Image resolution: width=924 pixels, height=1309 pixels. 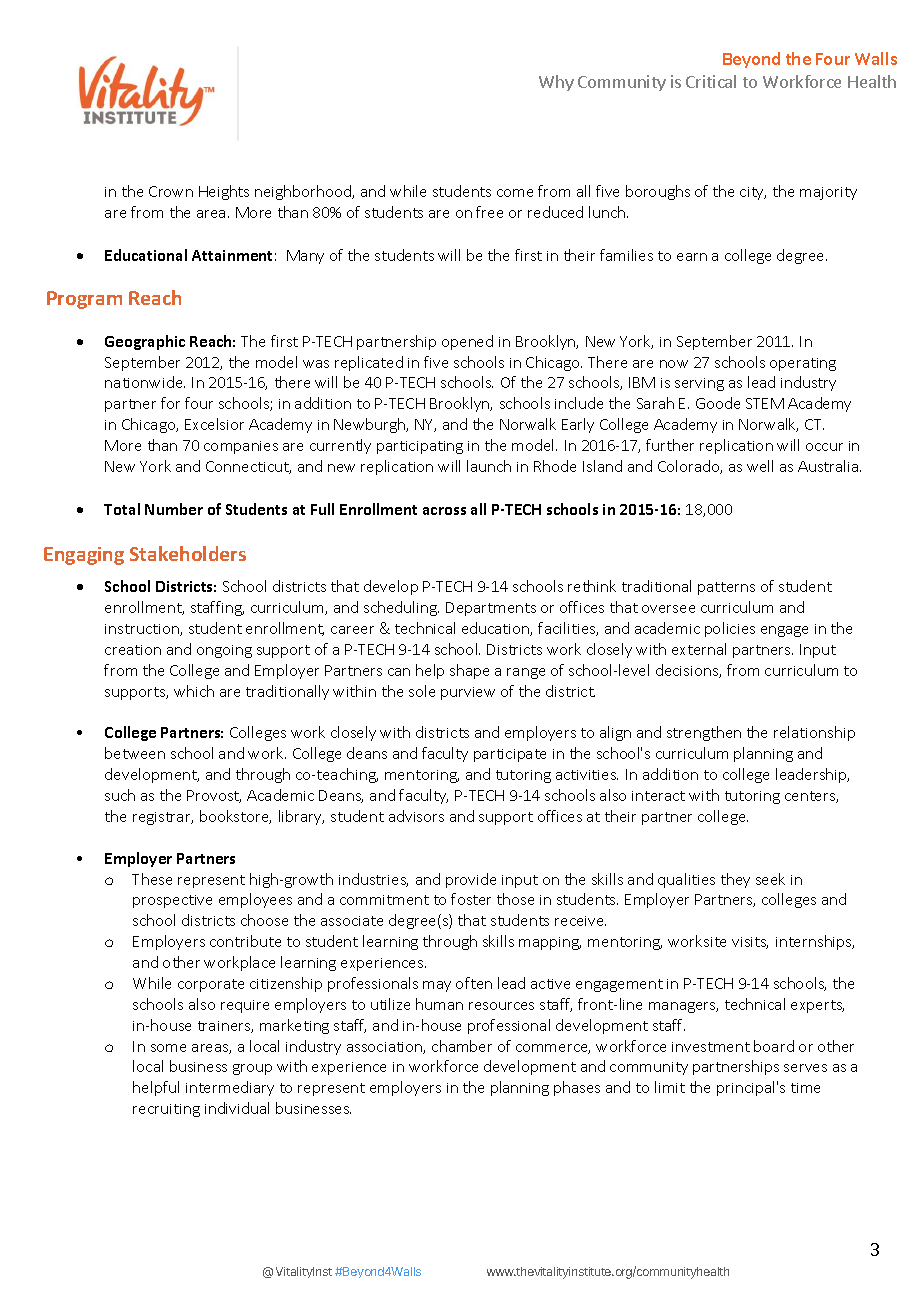 I want to click on Crown, so click(x=171, y=191).
